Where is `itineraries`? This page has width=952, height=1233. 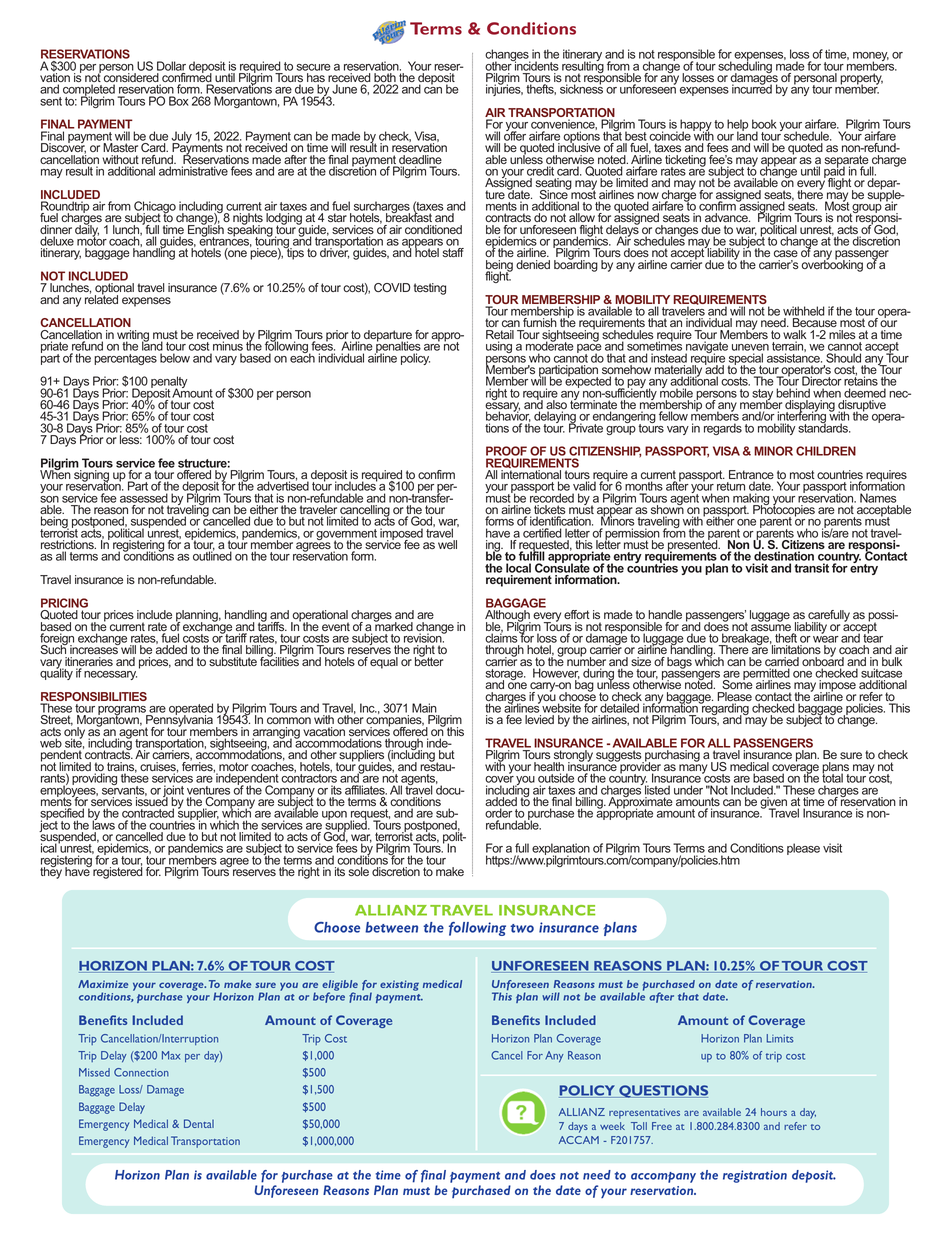
itineraries is located at coordinates (88, 663).
